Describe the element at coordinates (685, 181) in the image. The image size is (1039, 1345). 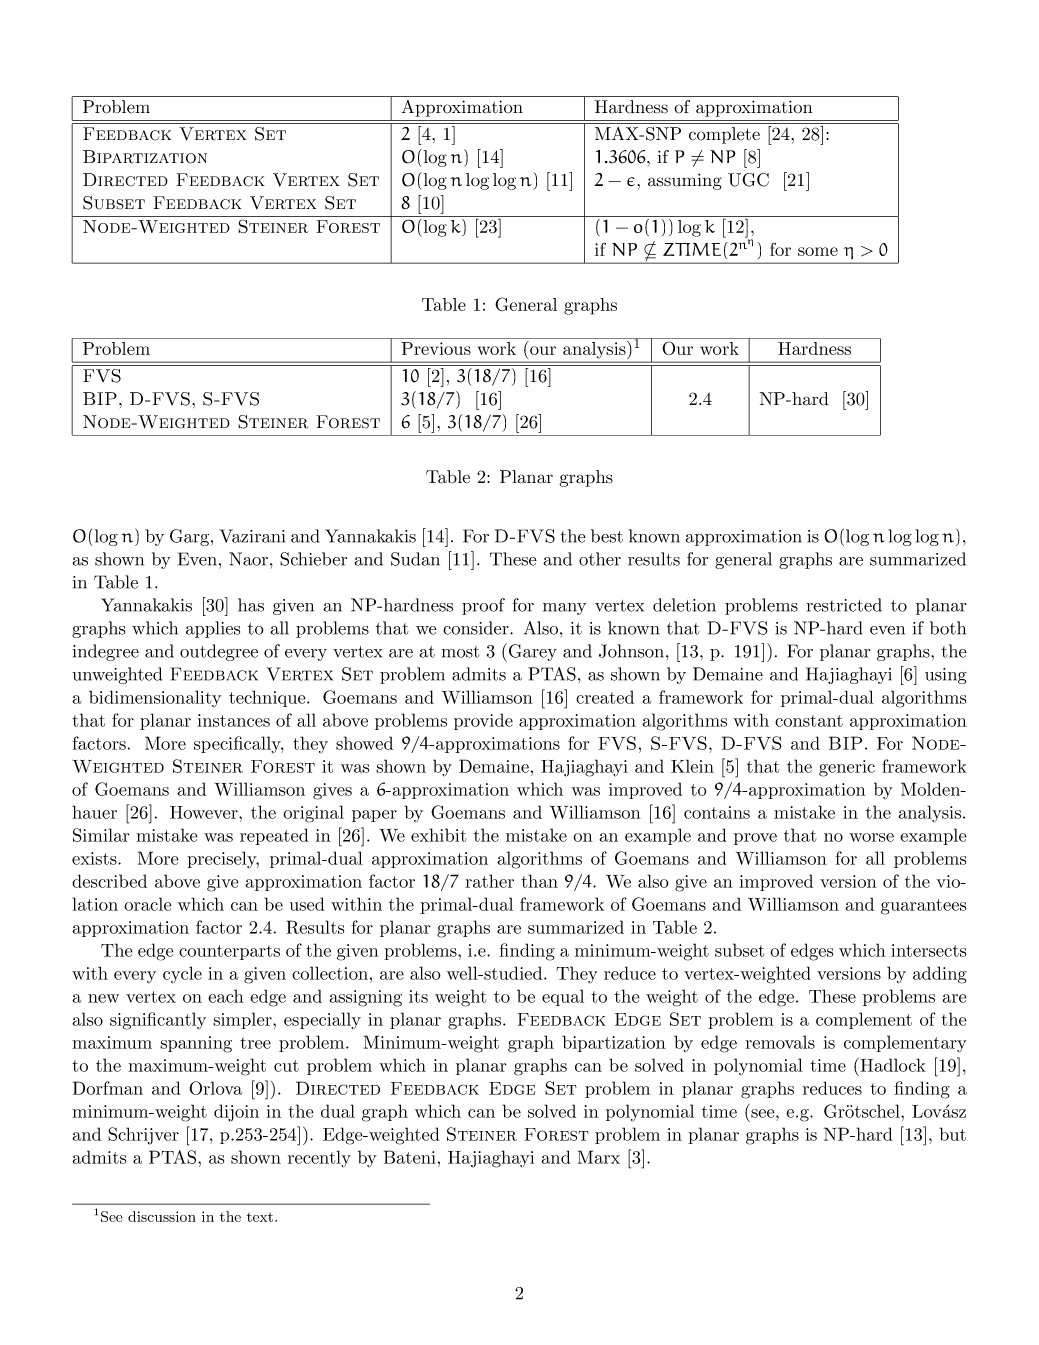
I see `assuming` at that location.
